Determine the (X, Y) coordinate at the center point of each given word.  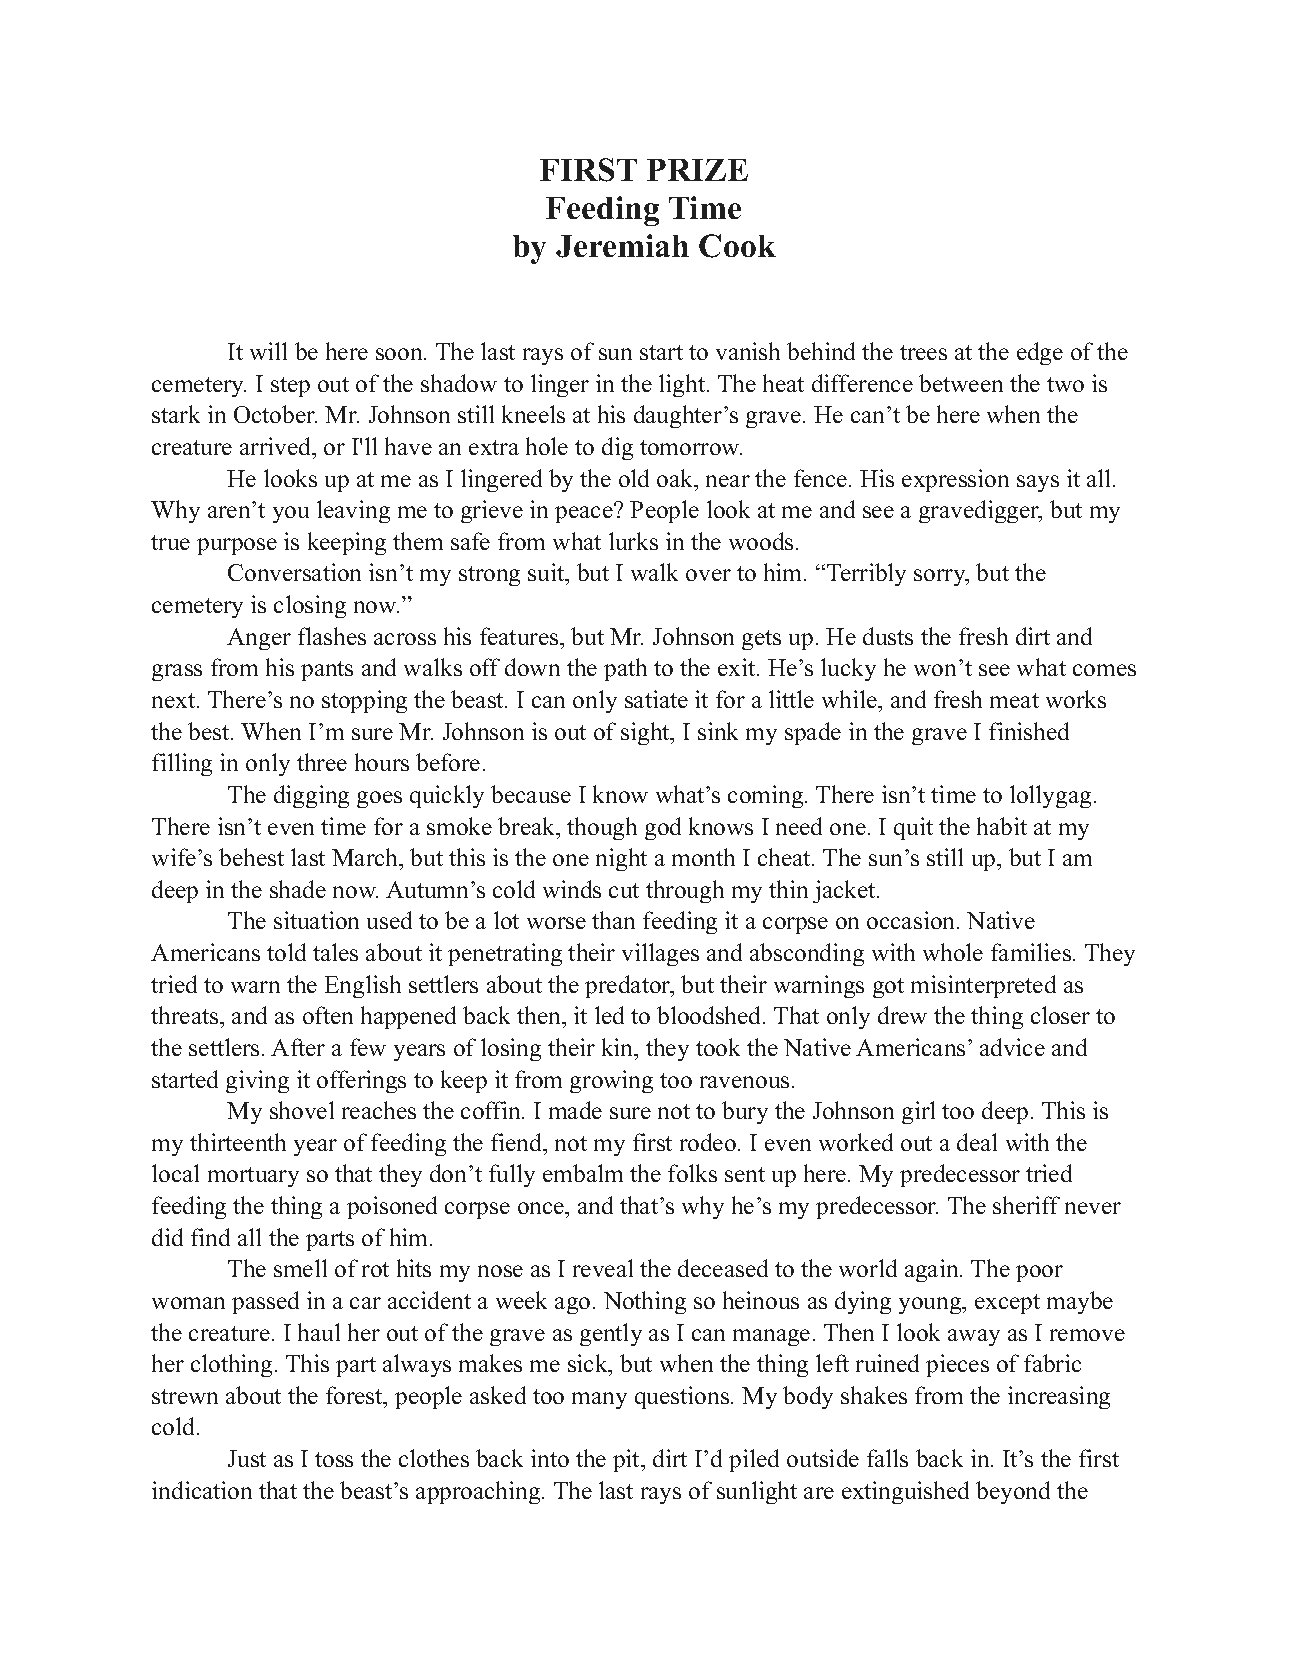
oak (676, 478)
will (268, 351)
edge (1040, 353)
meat (1014, 700)
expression (955, 480)
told (286, 952)
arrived (277, 446)
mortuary (253, 1177)
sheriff (1026, 1205)
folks (692, 1173)
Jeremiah (622, 246)
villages (660, 954)
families (1031, 952)
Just (247, 1458)
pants (327, 671)
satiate (656, 699)
